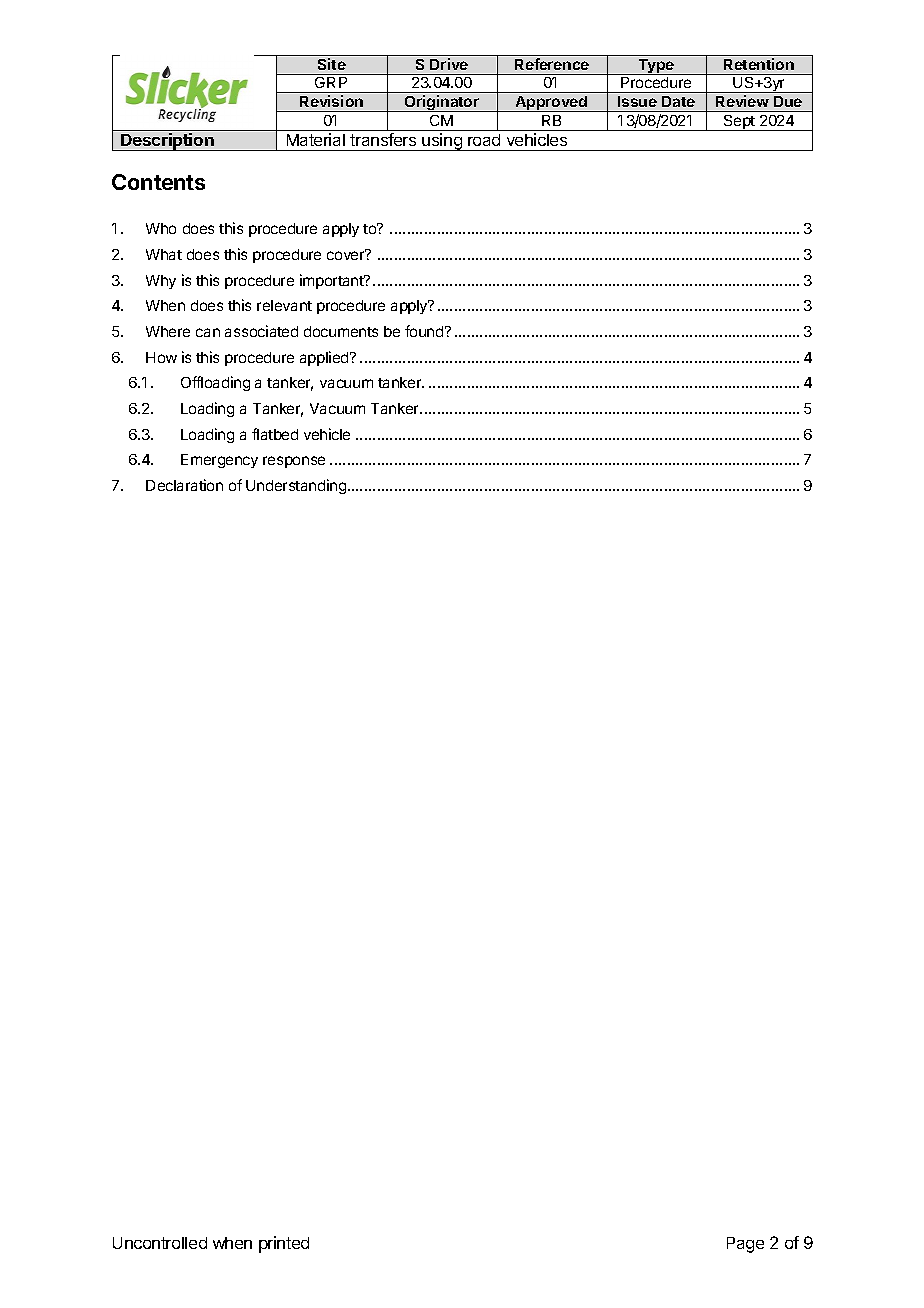  I want to click on Description, so click(167, 142).
